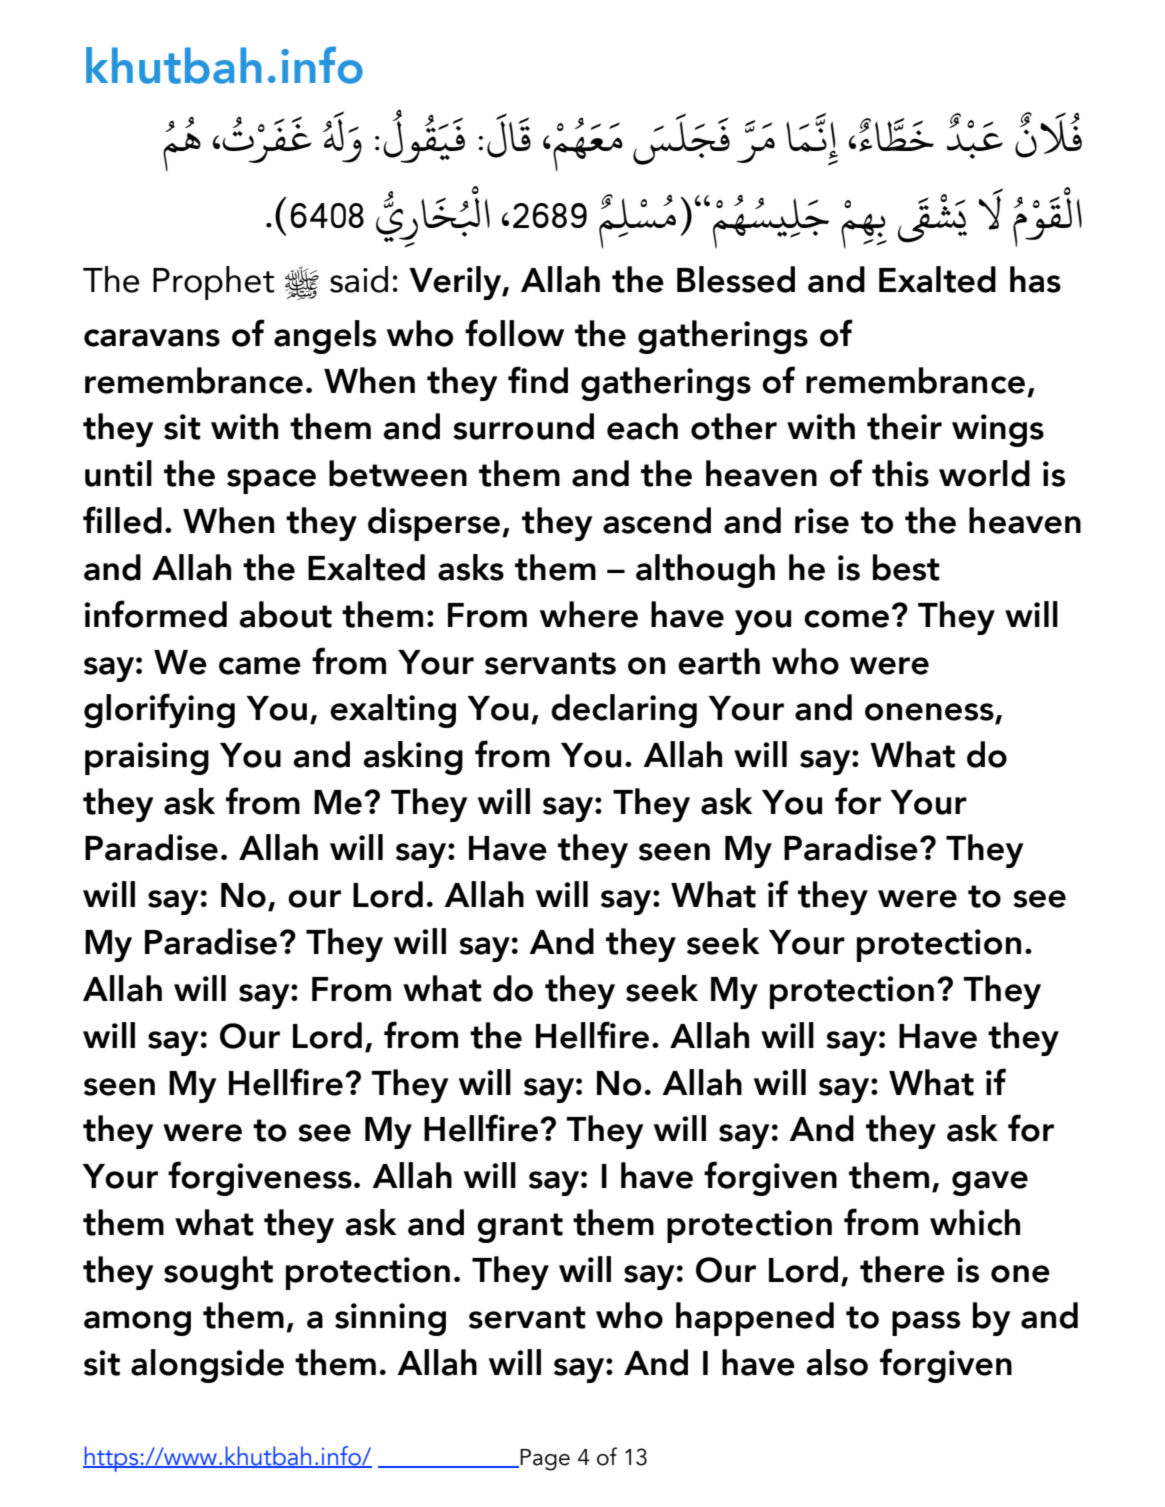 This image has height=1507, width=1165. Describe the element at coordinates (657, 520) in the image. I see `ascend` at that location.
